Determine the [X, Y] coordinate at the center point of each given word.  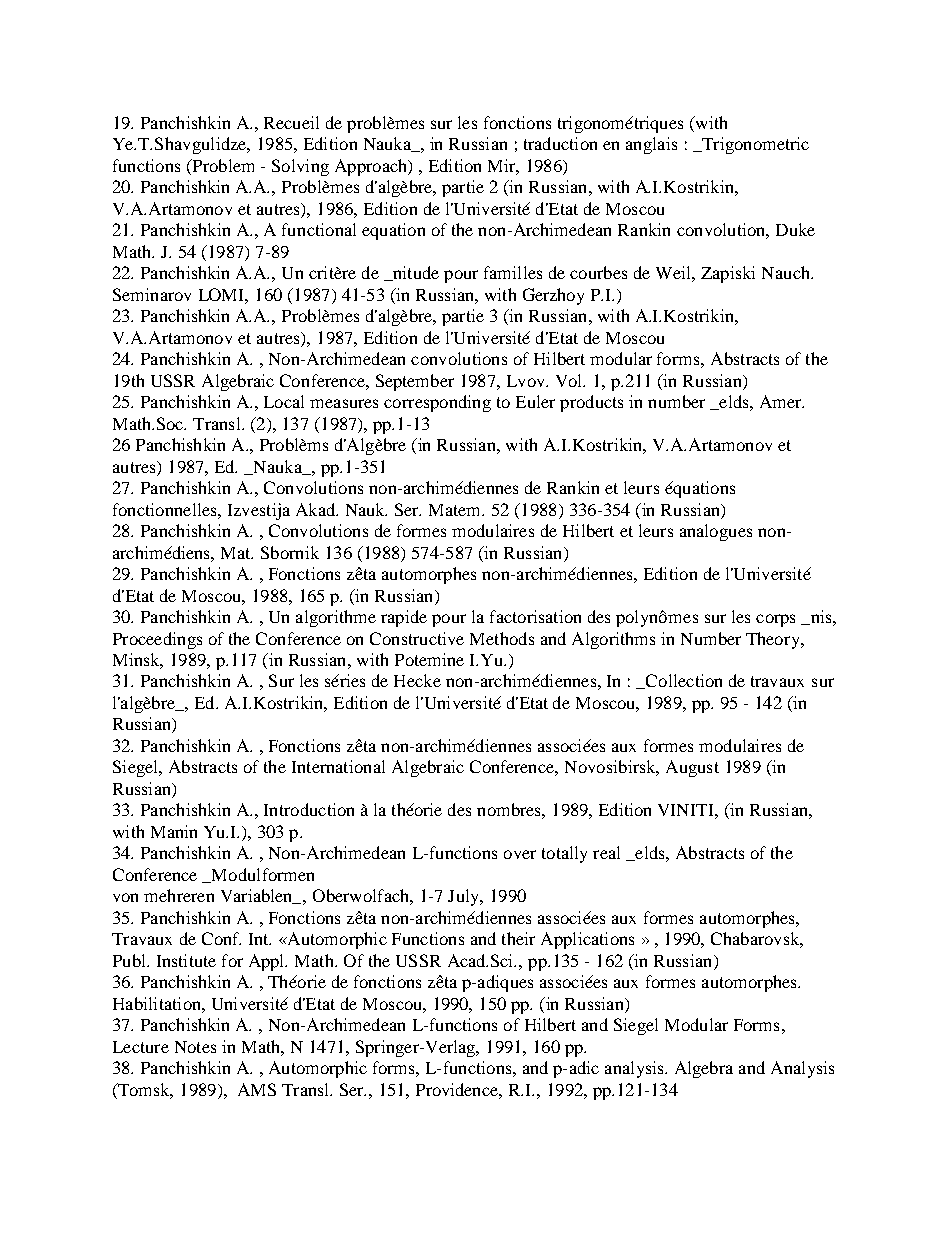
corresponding [437, 403]
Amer [782, 401]
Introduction [309, 809]
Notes [195, 1047]
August [692, 768]
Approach [372, 167]
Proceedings [157, 640]
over [520, 854]
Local [284, 401]
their [518, 938]
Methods [502, 638]
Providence [459, 1090]
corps [775, 620]
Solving [300, 167]
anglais [651, 145]
